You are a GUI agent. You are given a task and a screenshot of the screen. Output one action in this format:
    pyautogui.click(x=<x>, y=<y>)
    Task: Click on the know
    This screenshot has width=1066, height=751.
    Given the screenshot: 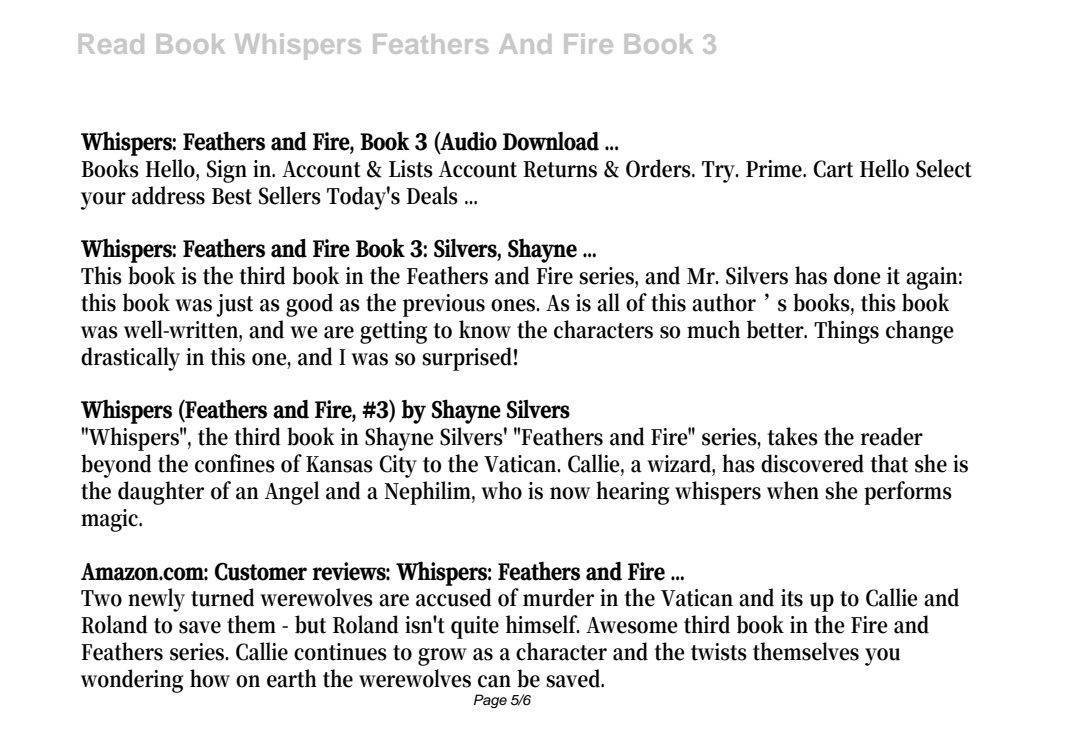 What is the action you would take?
    pyautogui.click(x=485, y=329)
